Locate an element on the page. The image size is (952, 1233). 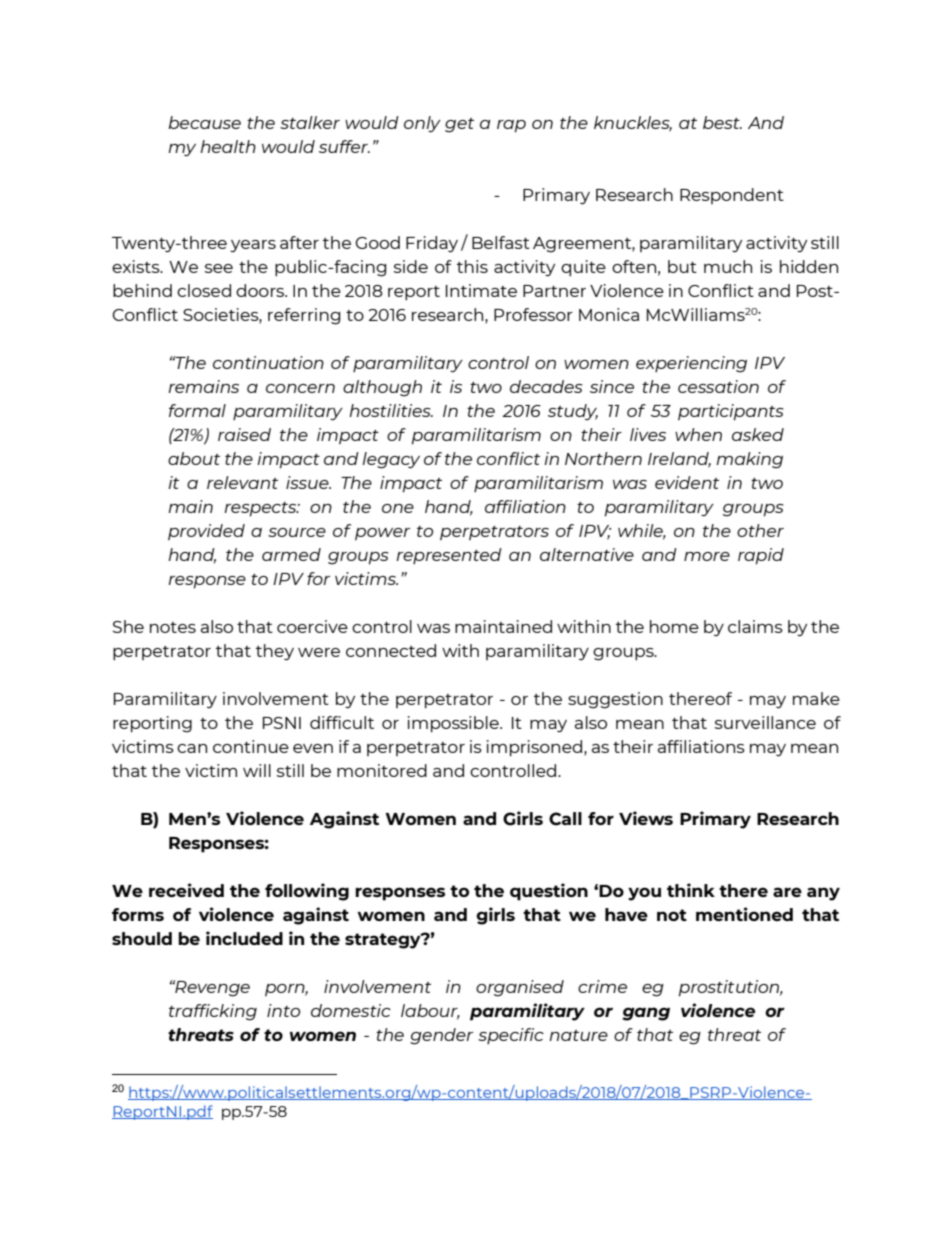
health is located at coordinates (228, 146).
